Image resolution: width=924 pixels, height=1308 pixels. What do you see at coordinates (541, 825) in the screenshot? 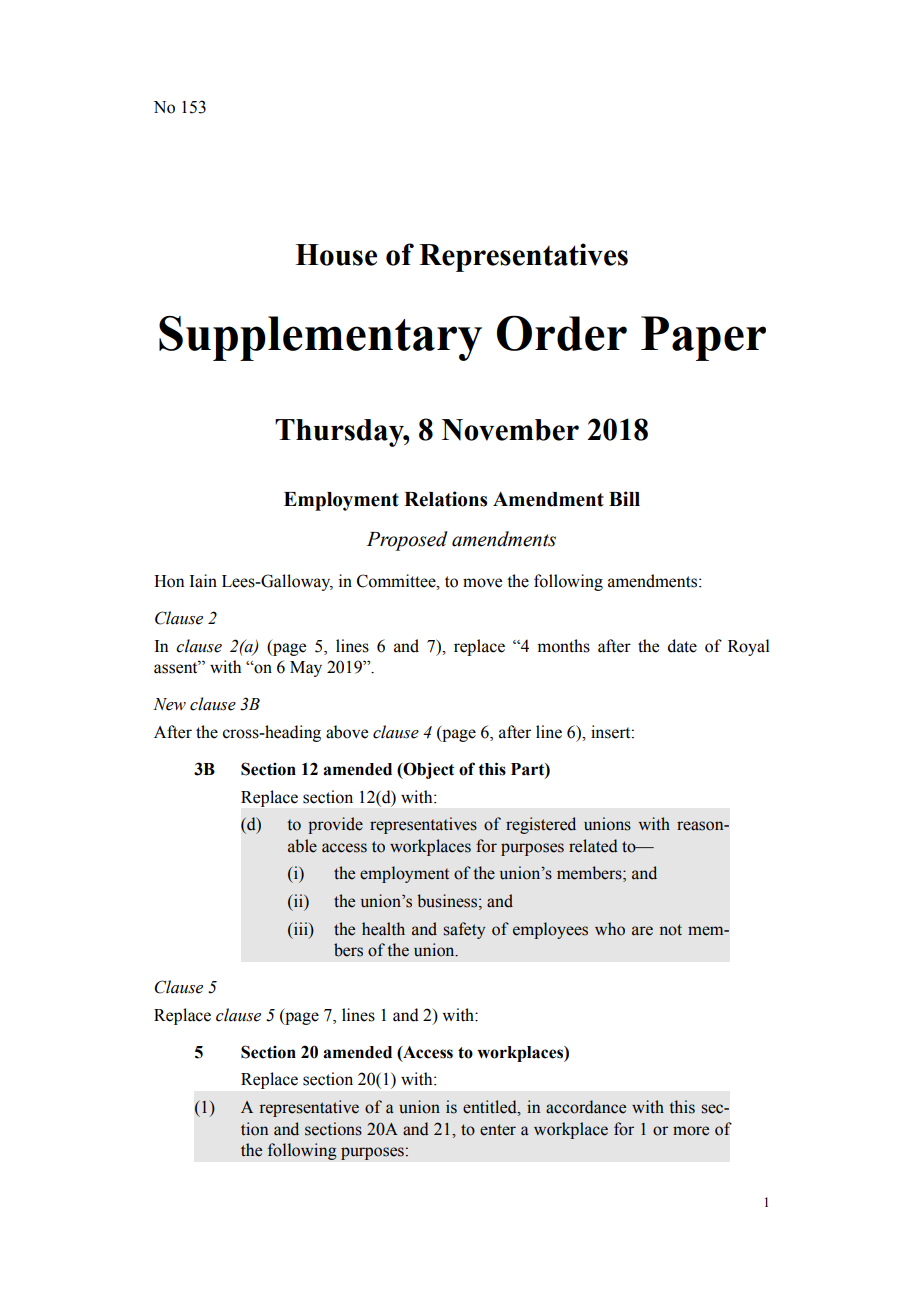
I see `registered` at bounding box center [541, 825].
